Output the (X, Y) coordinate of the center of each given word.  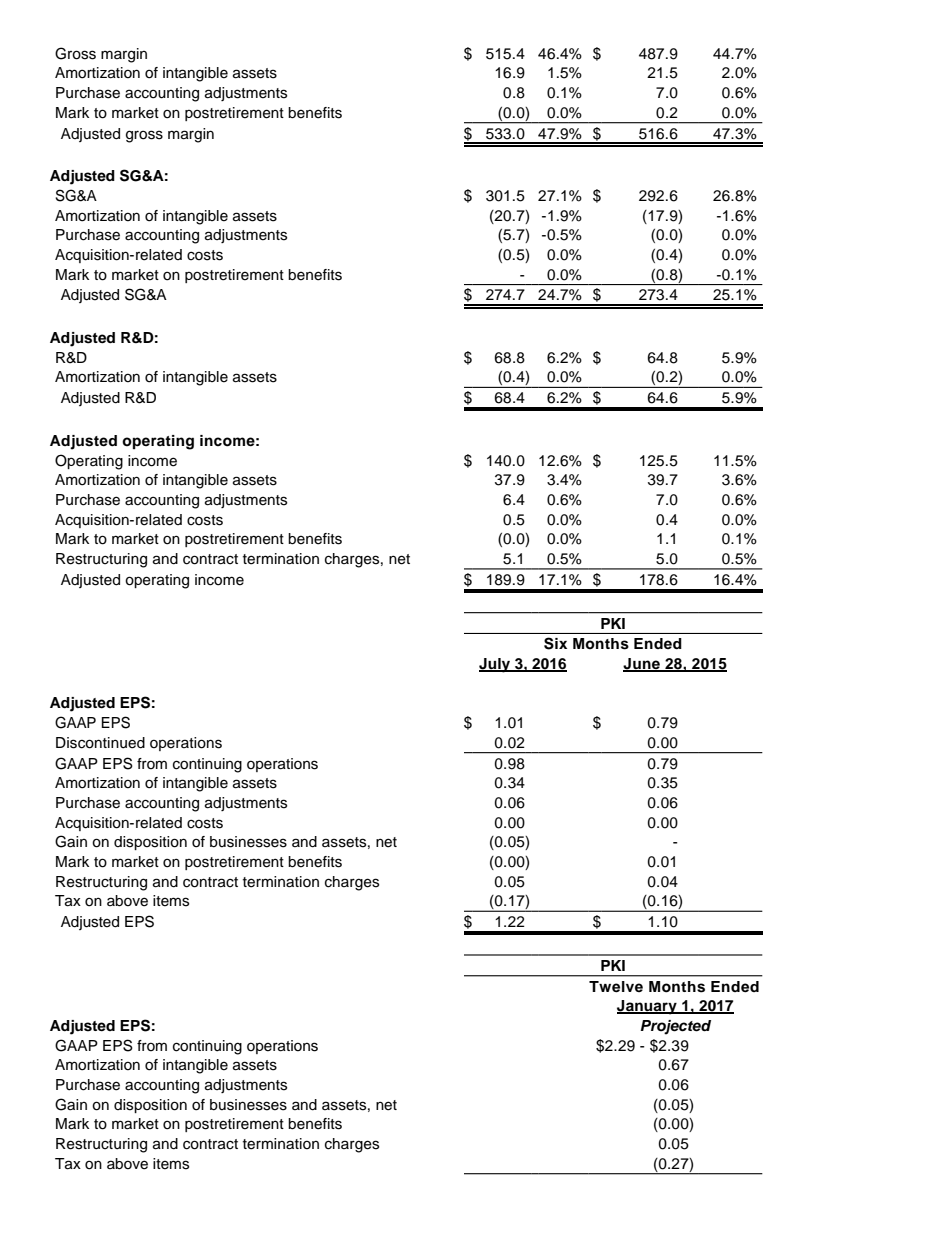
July (495, 665)
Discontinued (100, 743)
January (648, 1007)
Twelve (616, 987)
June (642, 665)
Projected (675, 1027)
